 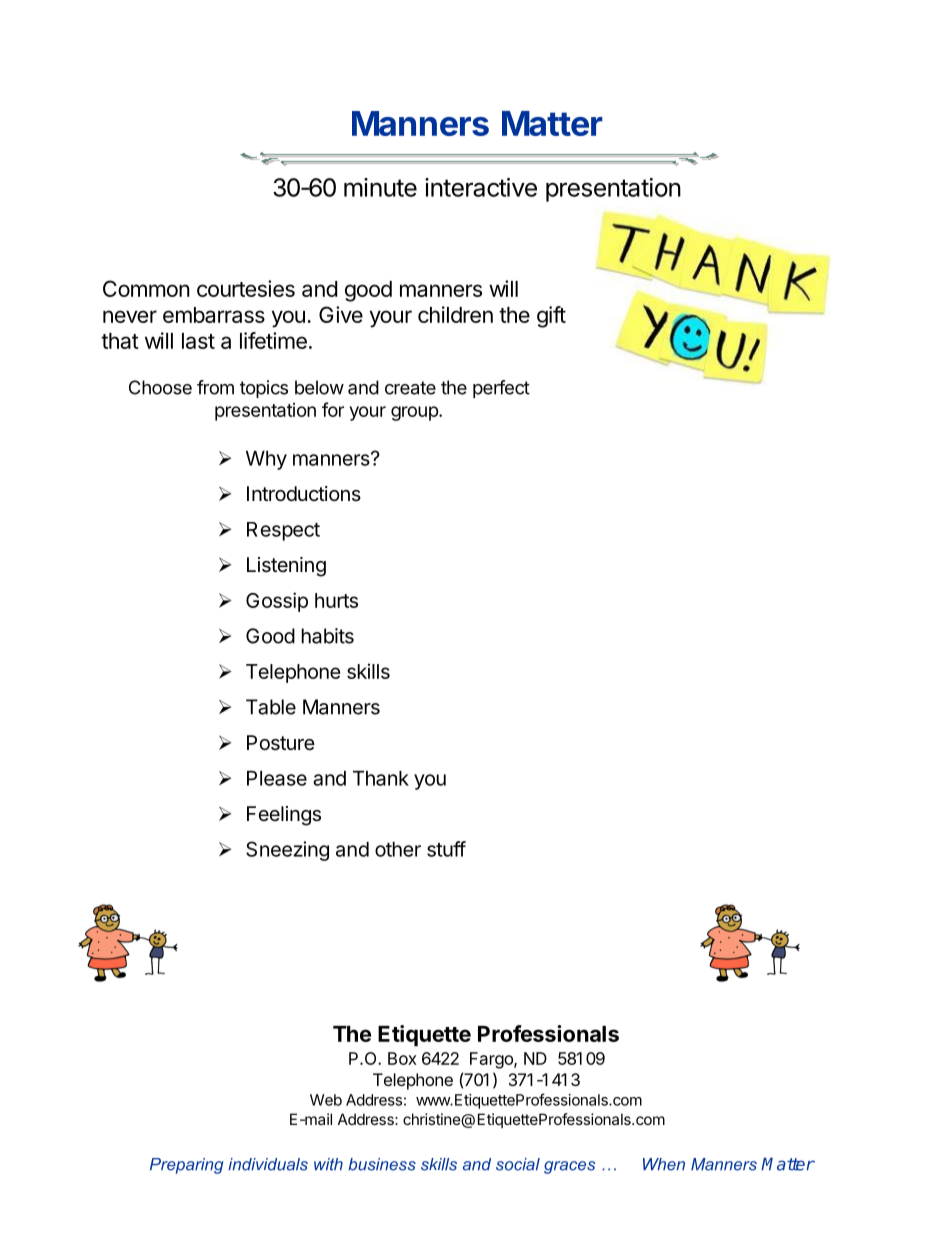 I want to click on stuff, so click(x=446, y=849).
